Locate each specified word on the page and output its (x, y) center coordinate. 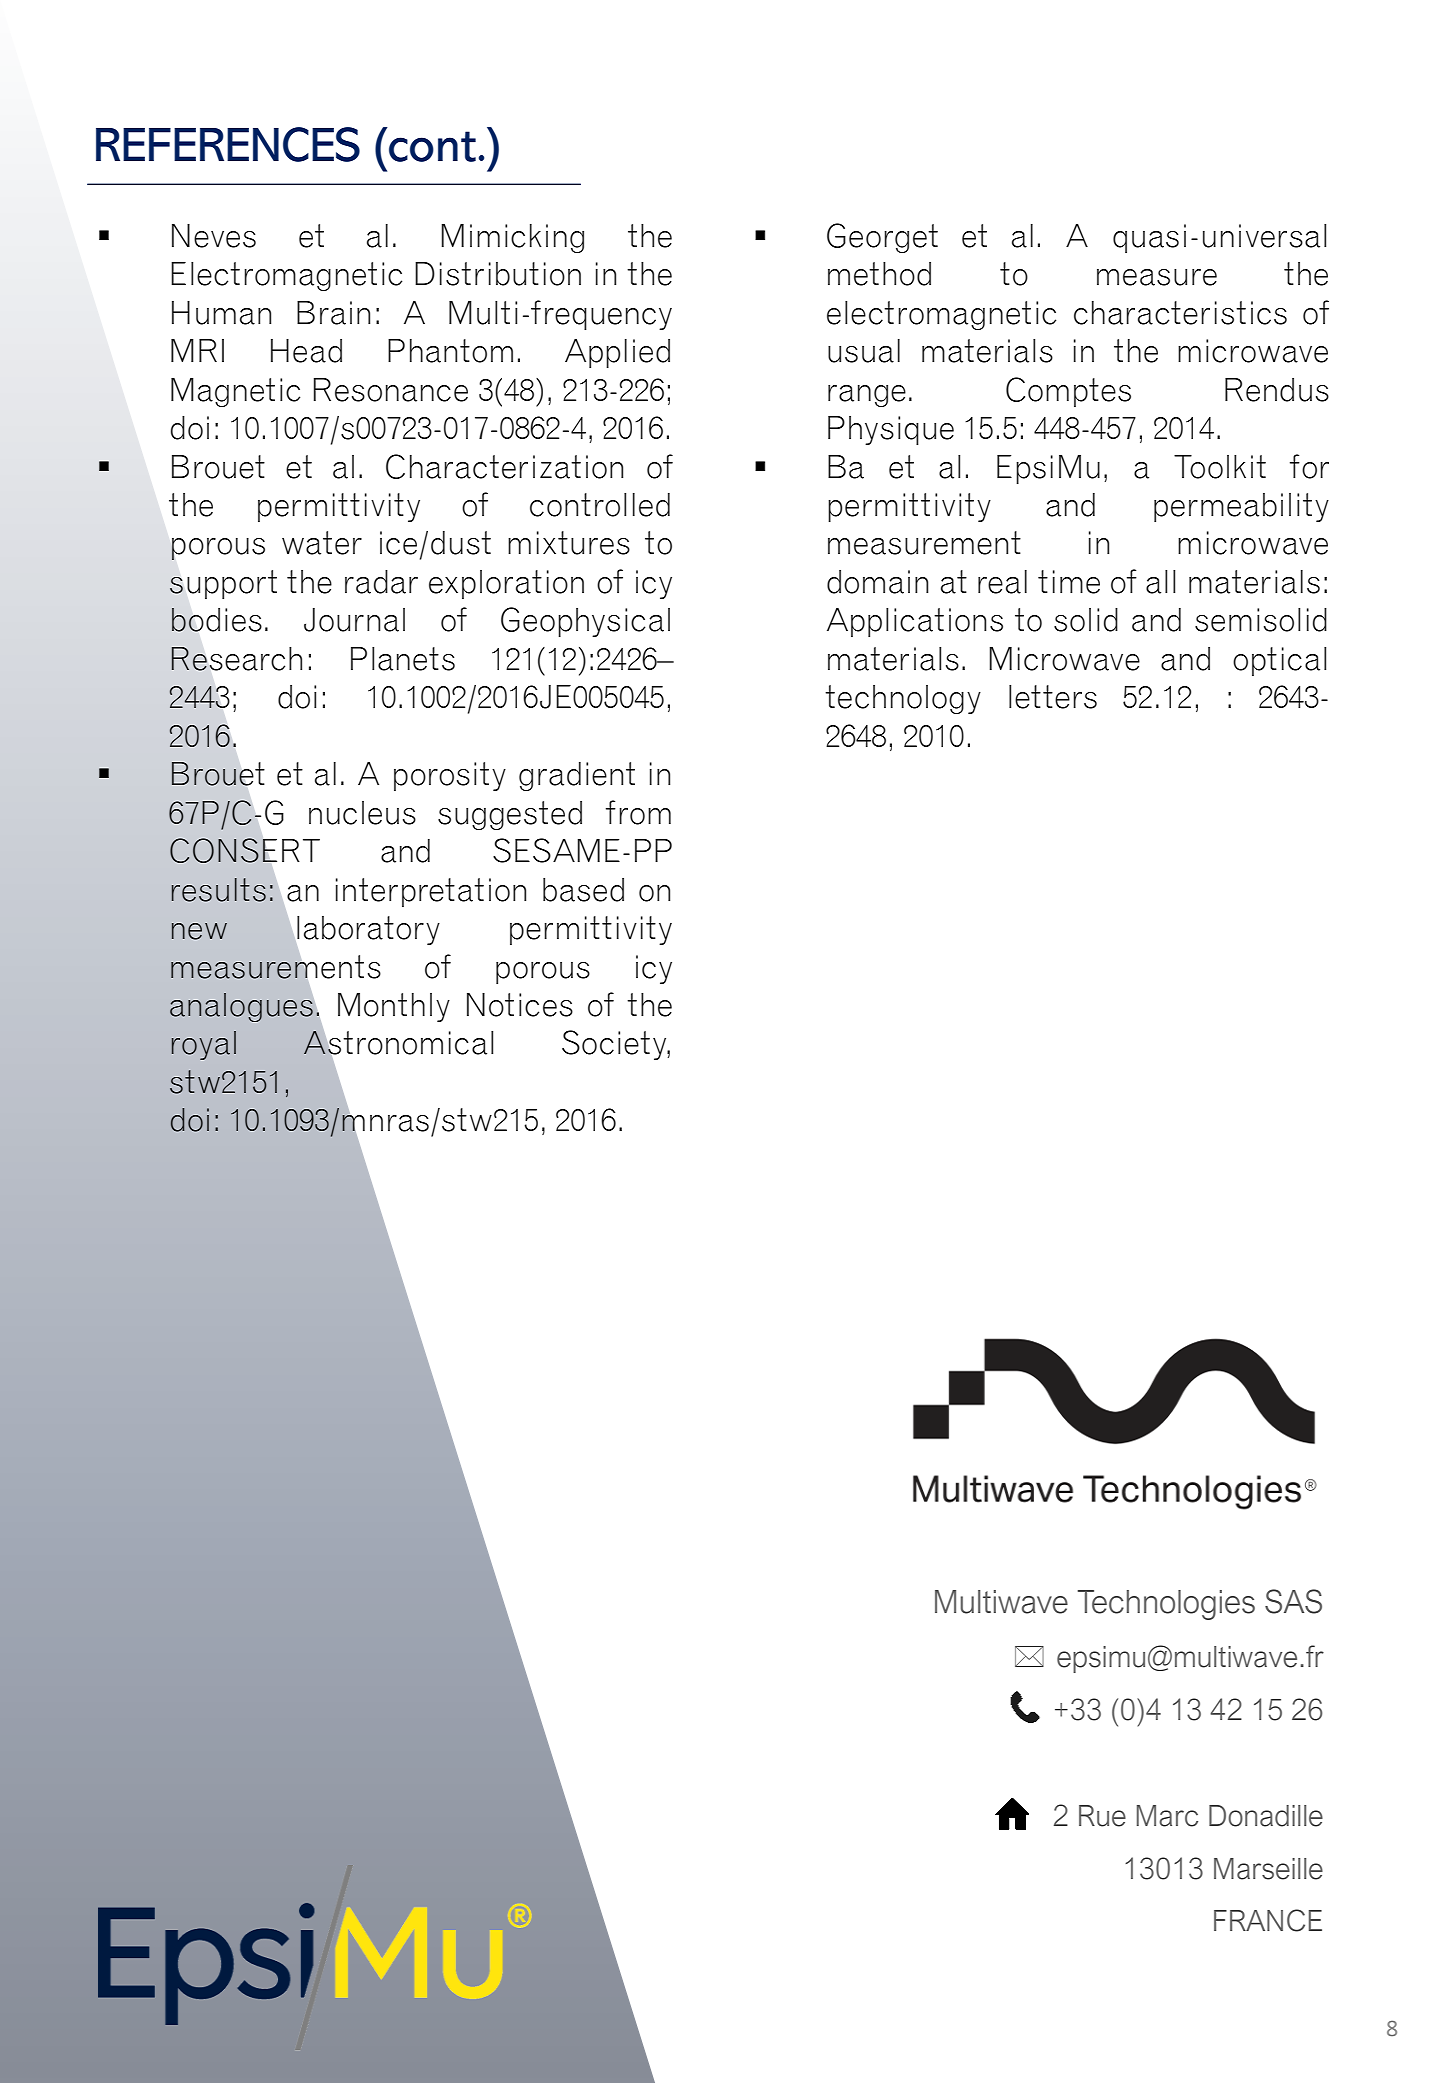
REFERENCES (228, 144)
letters (1053, 697)
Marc (1167, 1816)
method (879, 274)
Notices (520, 1005)
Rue (1102, 1816)
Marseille (1268, 1869)
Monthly (394, 1007)
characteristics (1180, 313)
